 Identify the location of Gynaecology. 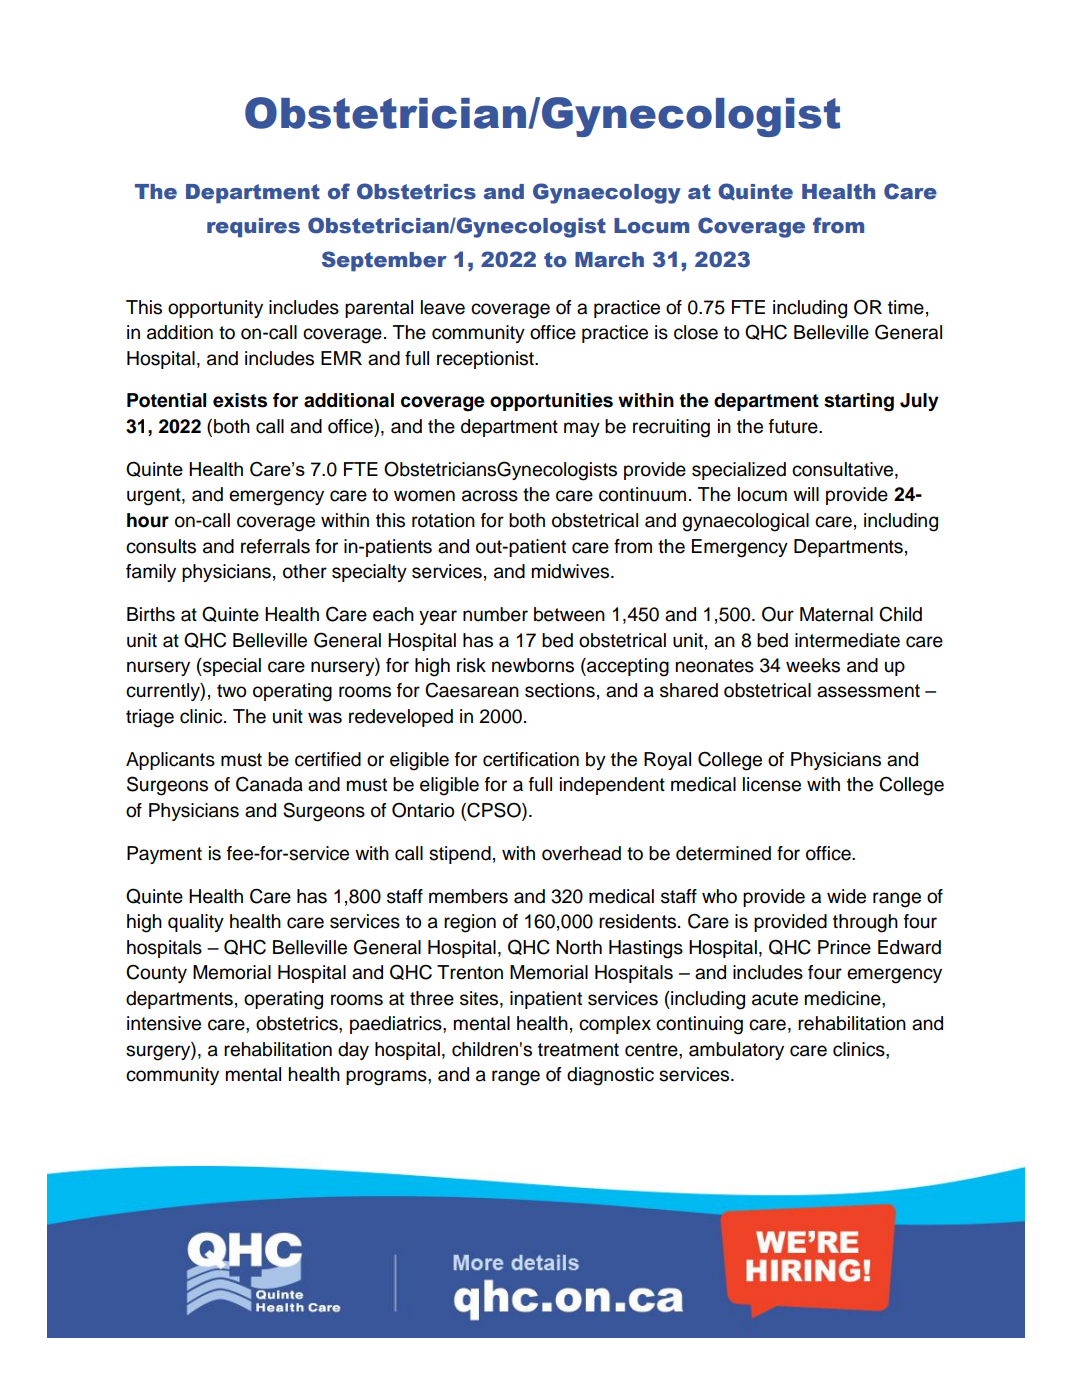
(607, 193).
